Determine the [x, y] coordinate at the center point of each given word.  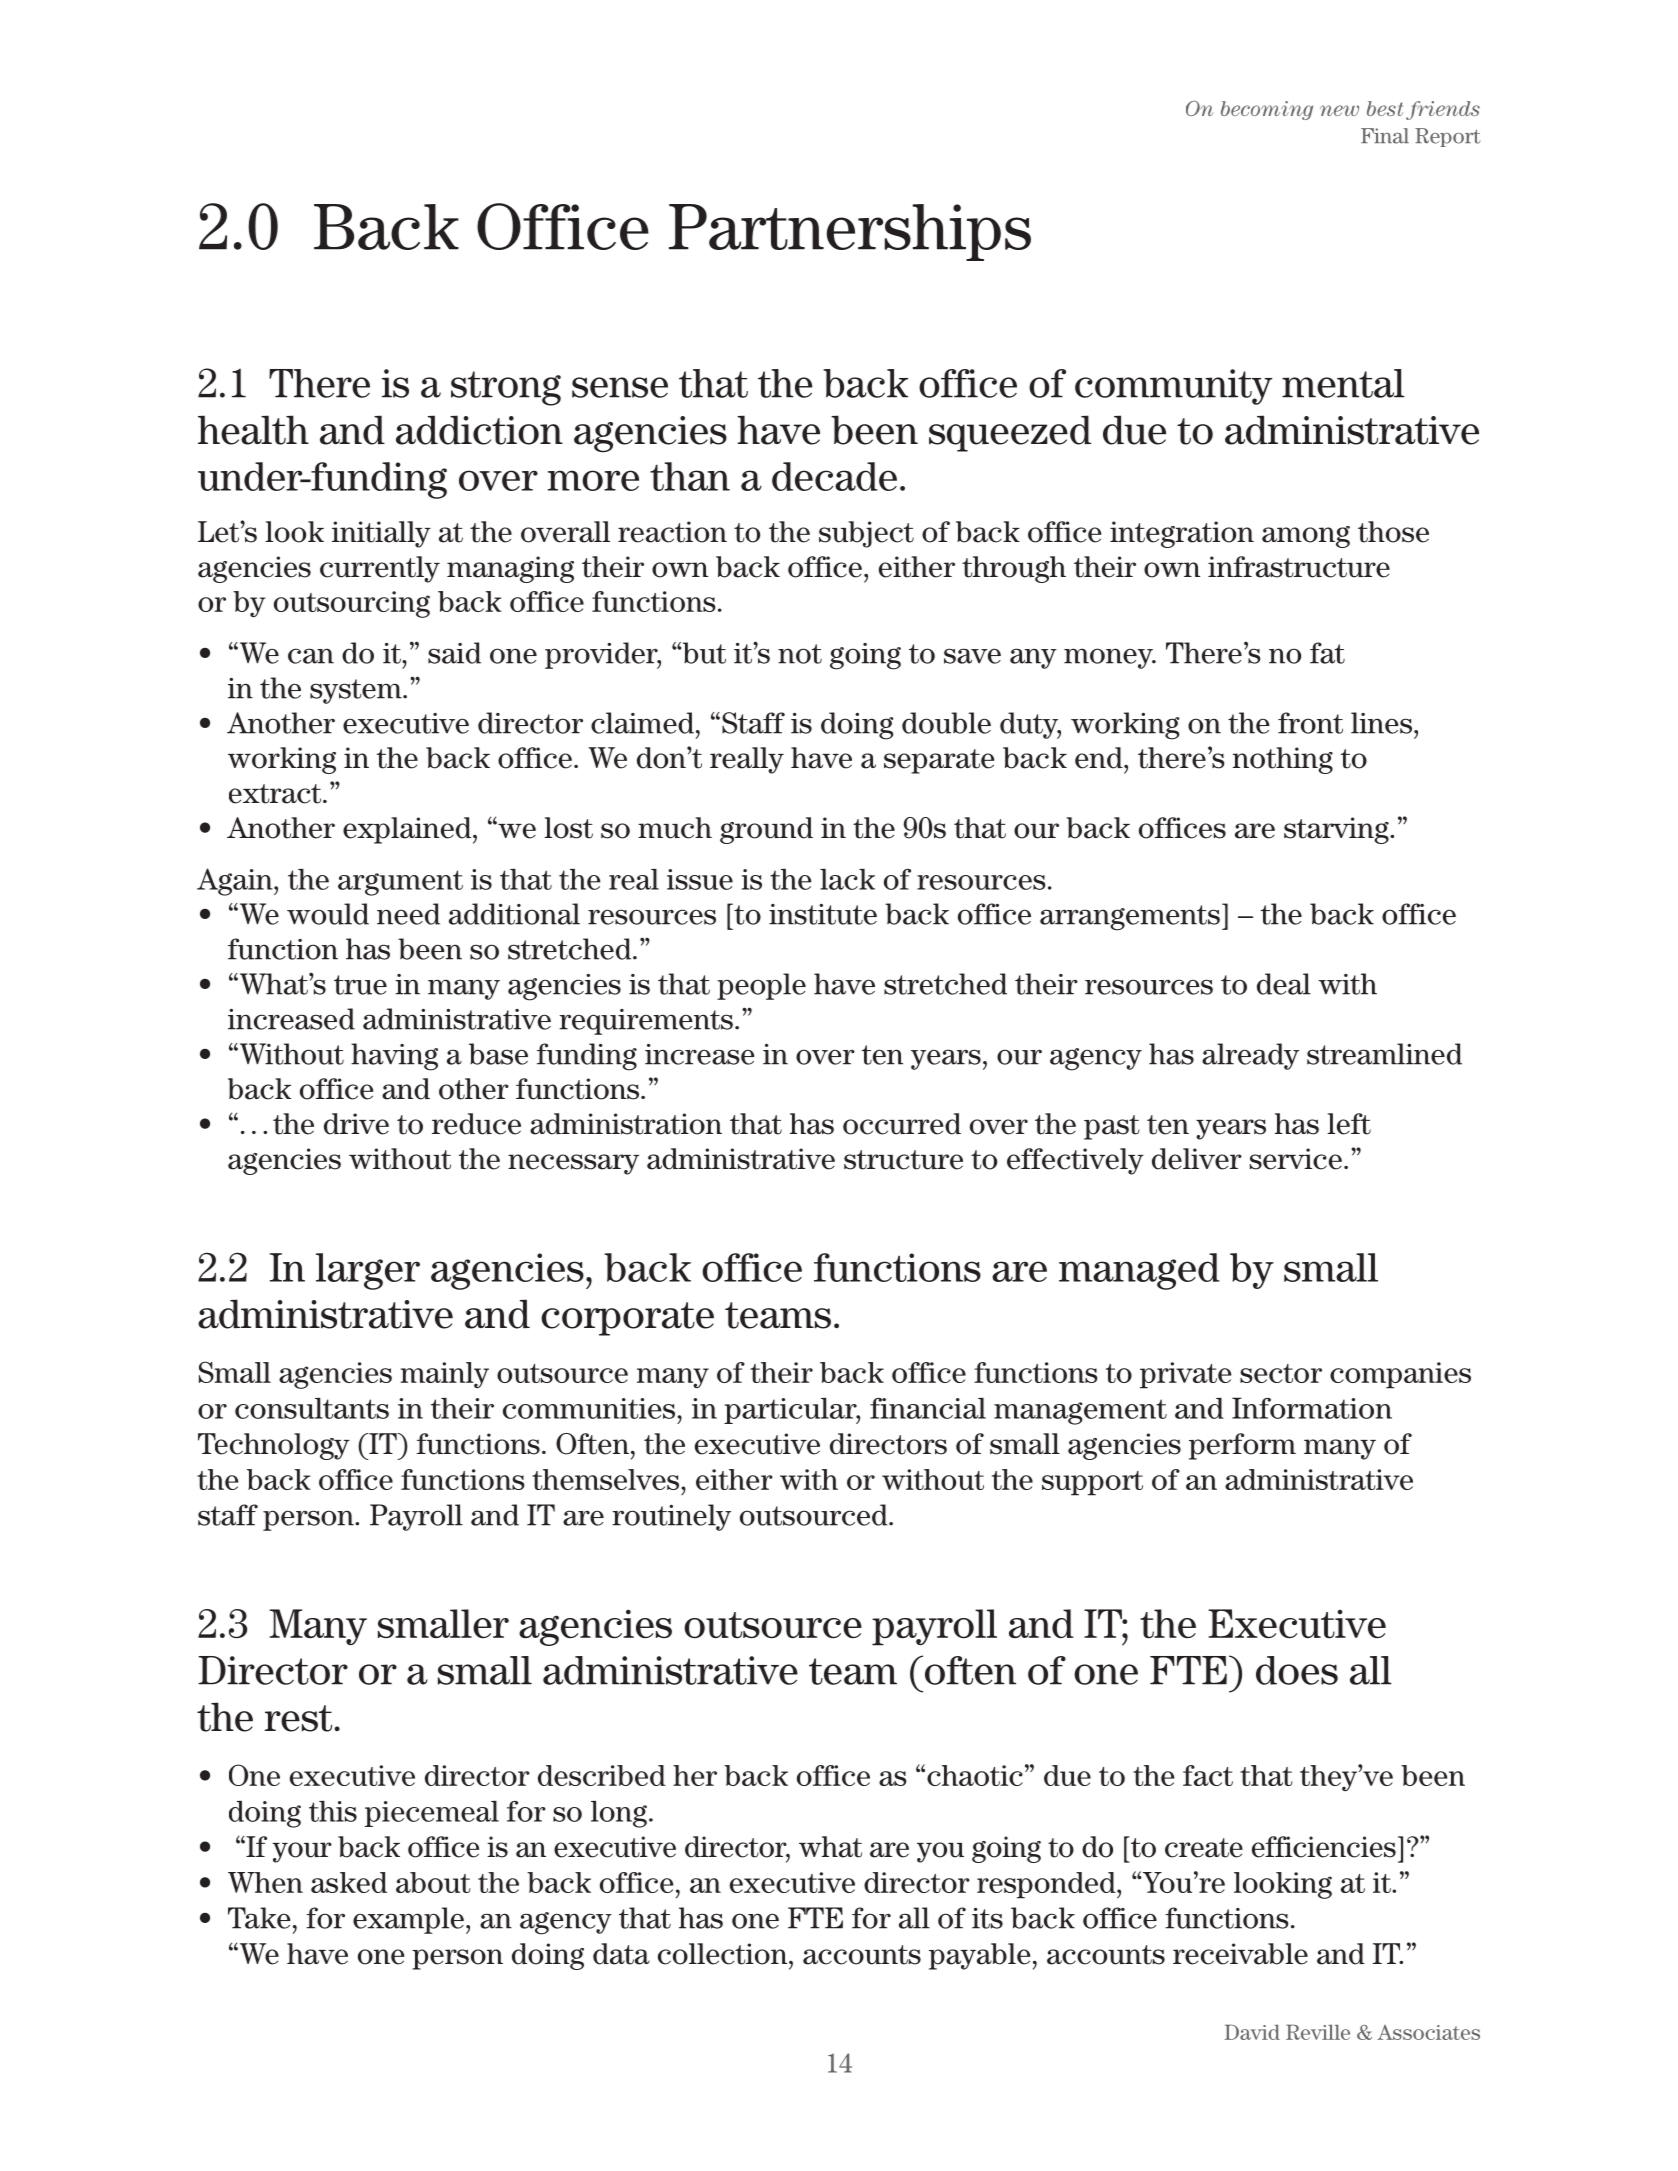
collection [724, 1954]
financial [928, 1408]
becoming [1267, 110]
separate [939, 761]
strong [506, 388]
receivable [1240, 1954]
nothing [1283, 760]
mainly [444, 1375]
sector [1281, 1373]
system [357, 691]
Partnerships [850, 232]
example [408, 1920]
